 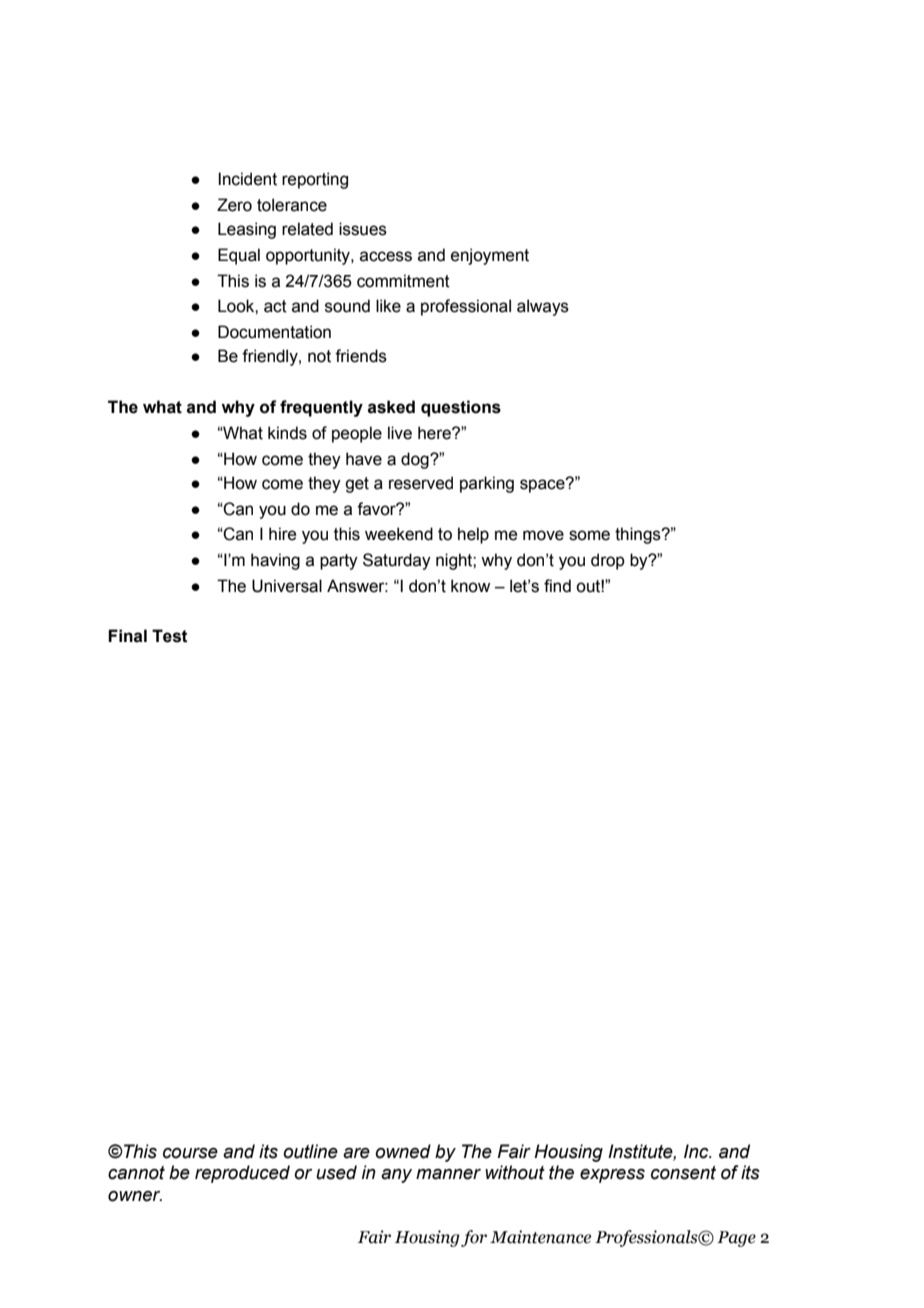 I want to click on manner, so click(x=448, y=1174).
